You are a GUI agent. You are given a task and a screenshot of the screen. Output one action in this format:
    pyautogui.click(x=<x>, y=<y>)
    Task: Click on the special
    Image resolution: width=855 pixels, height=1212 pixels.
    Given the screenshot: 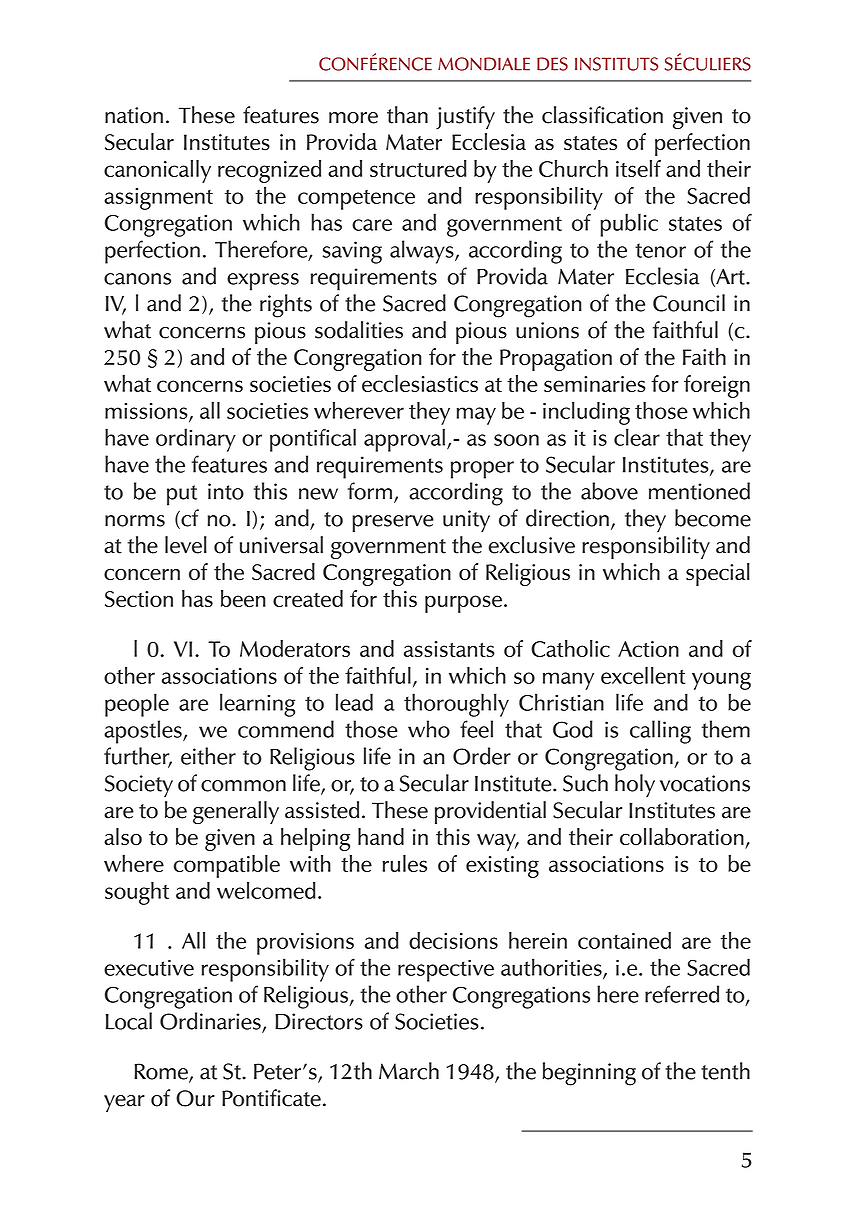 What is the action you would take?
    pyautogui.click(x=718, y=574)
